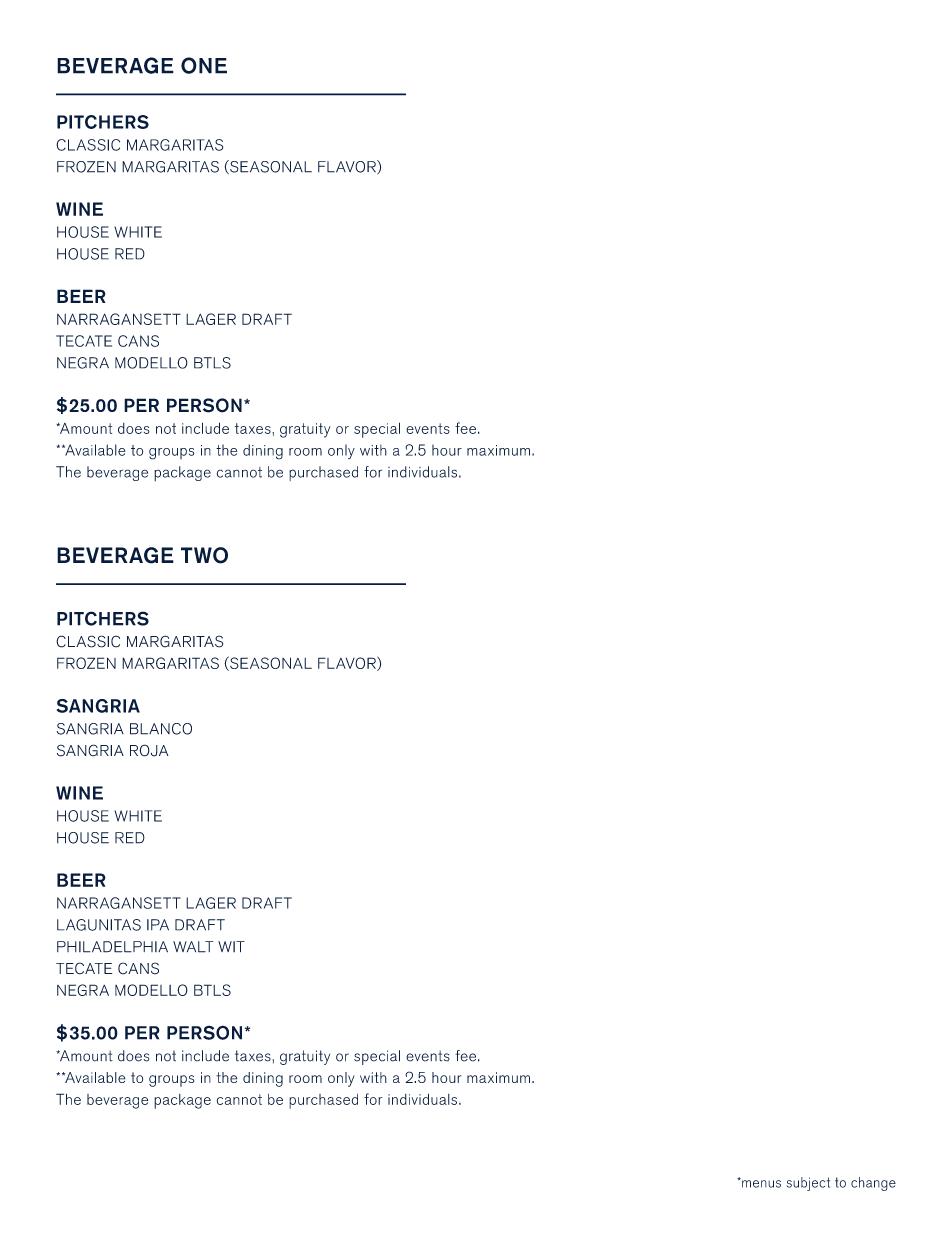 The height and width of the screenshot is (1233, 952). I want to click on IPA, so click(158, 925).
